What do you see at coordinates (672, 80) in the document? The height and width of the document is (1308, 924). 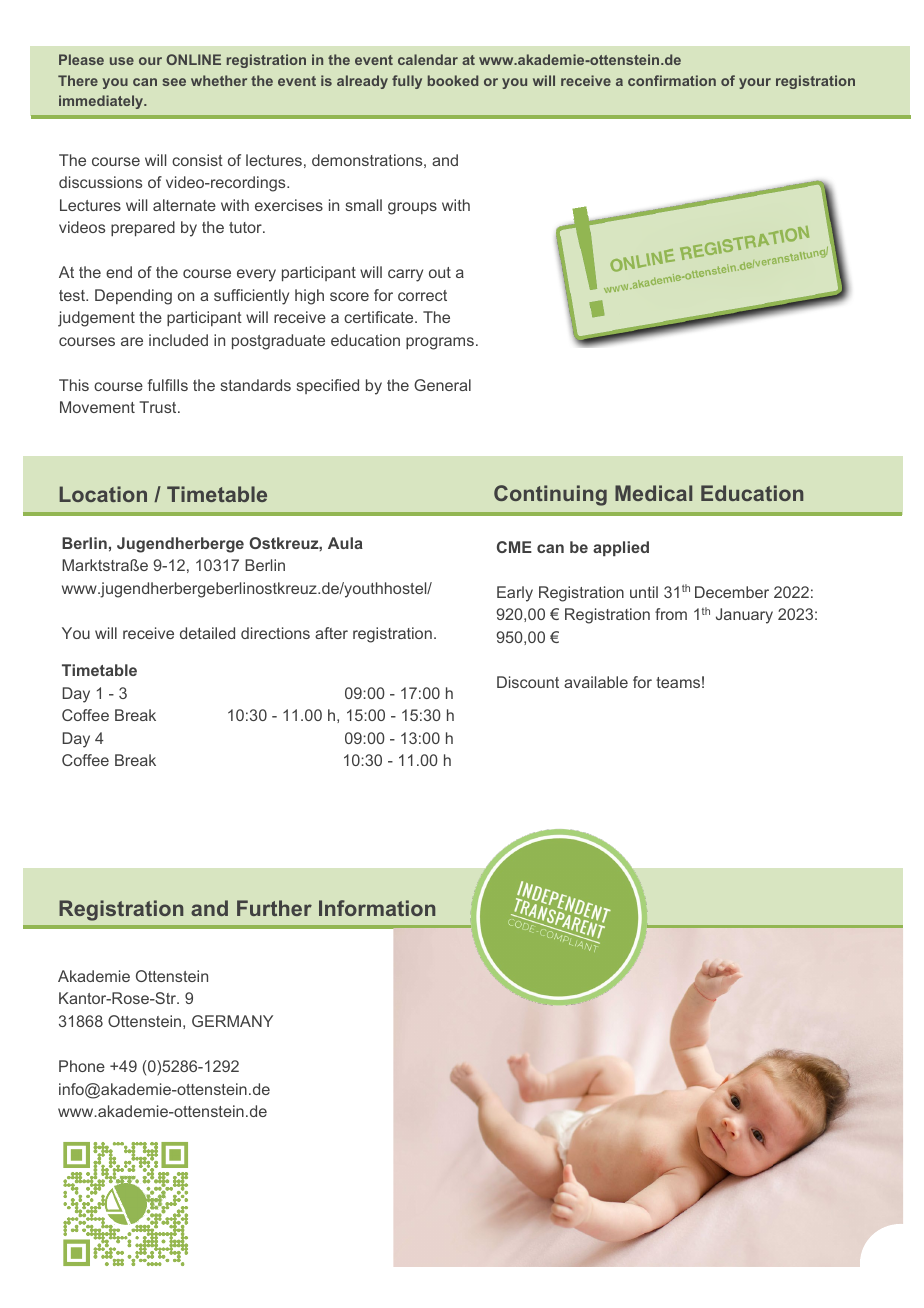 I see `confirmation` at bounding box center [672, 80].
